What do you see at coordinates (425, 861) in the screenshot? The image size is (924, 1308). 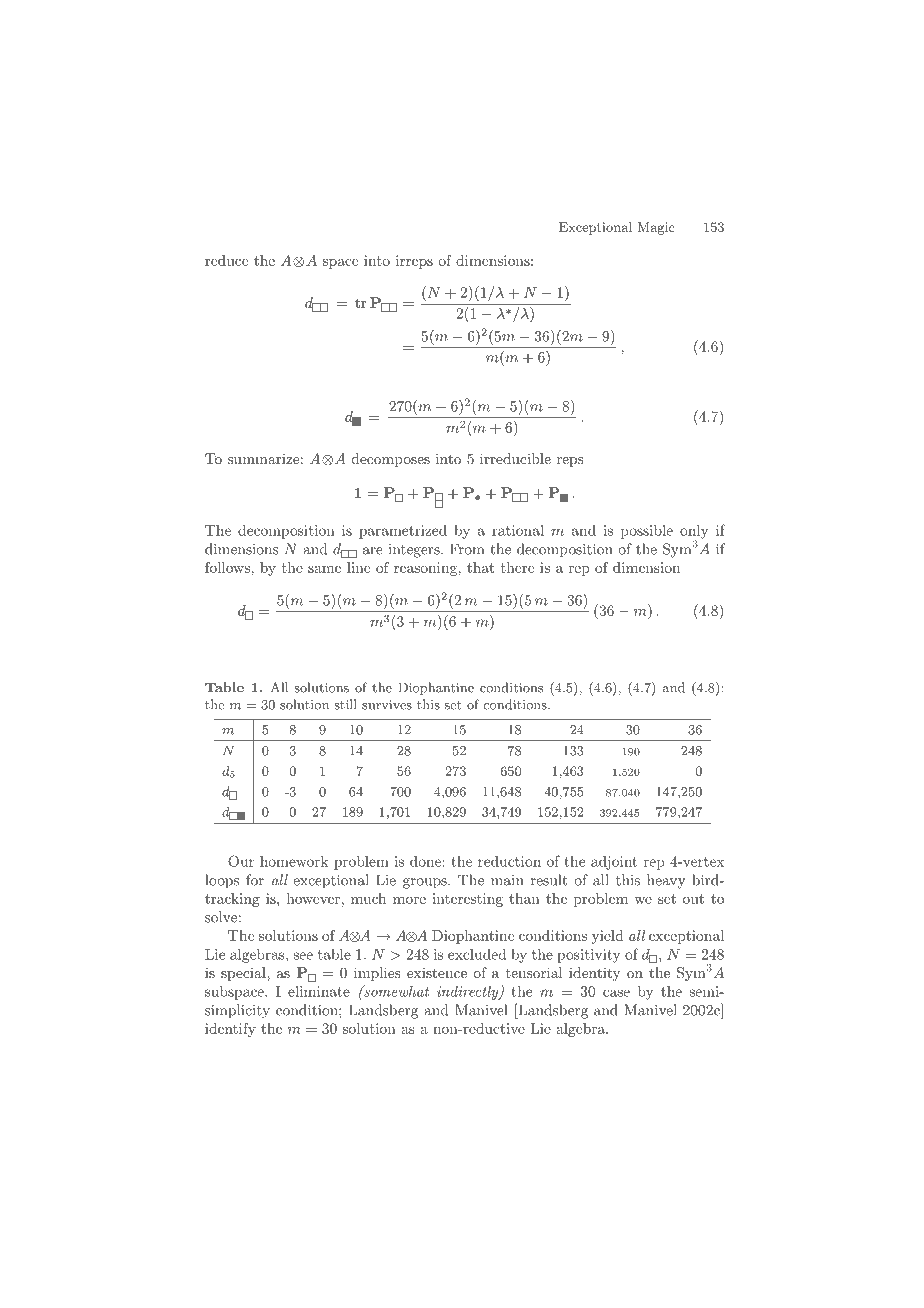 I see `done` at bounding box center [425, 861].
